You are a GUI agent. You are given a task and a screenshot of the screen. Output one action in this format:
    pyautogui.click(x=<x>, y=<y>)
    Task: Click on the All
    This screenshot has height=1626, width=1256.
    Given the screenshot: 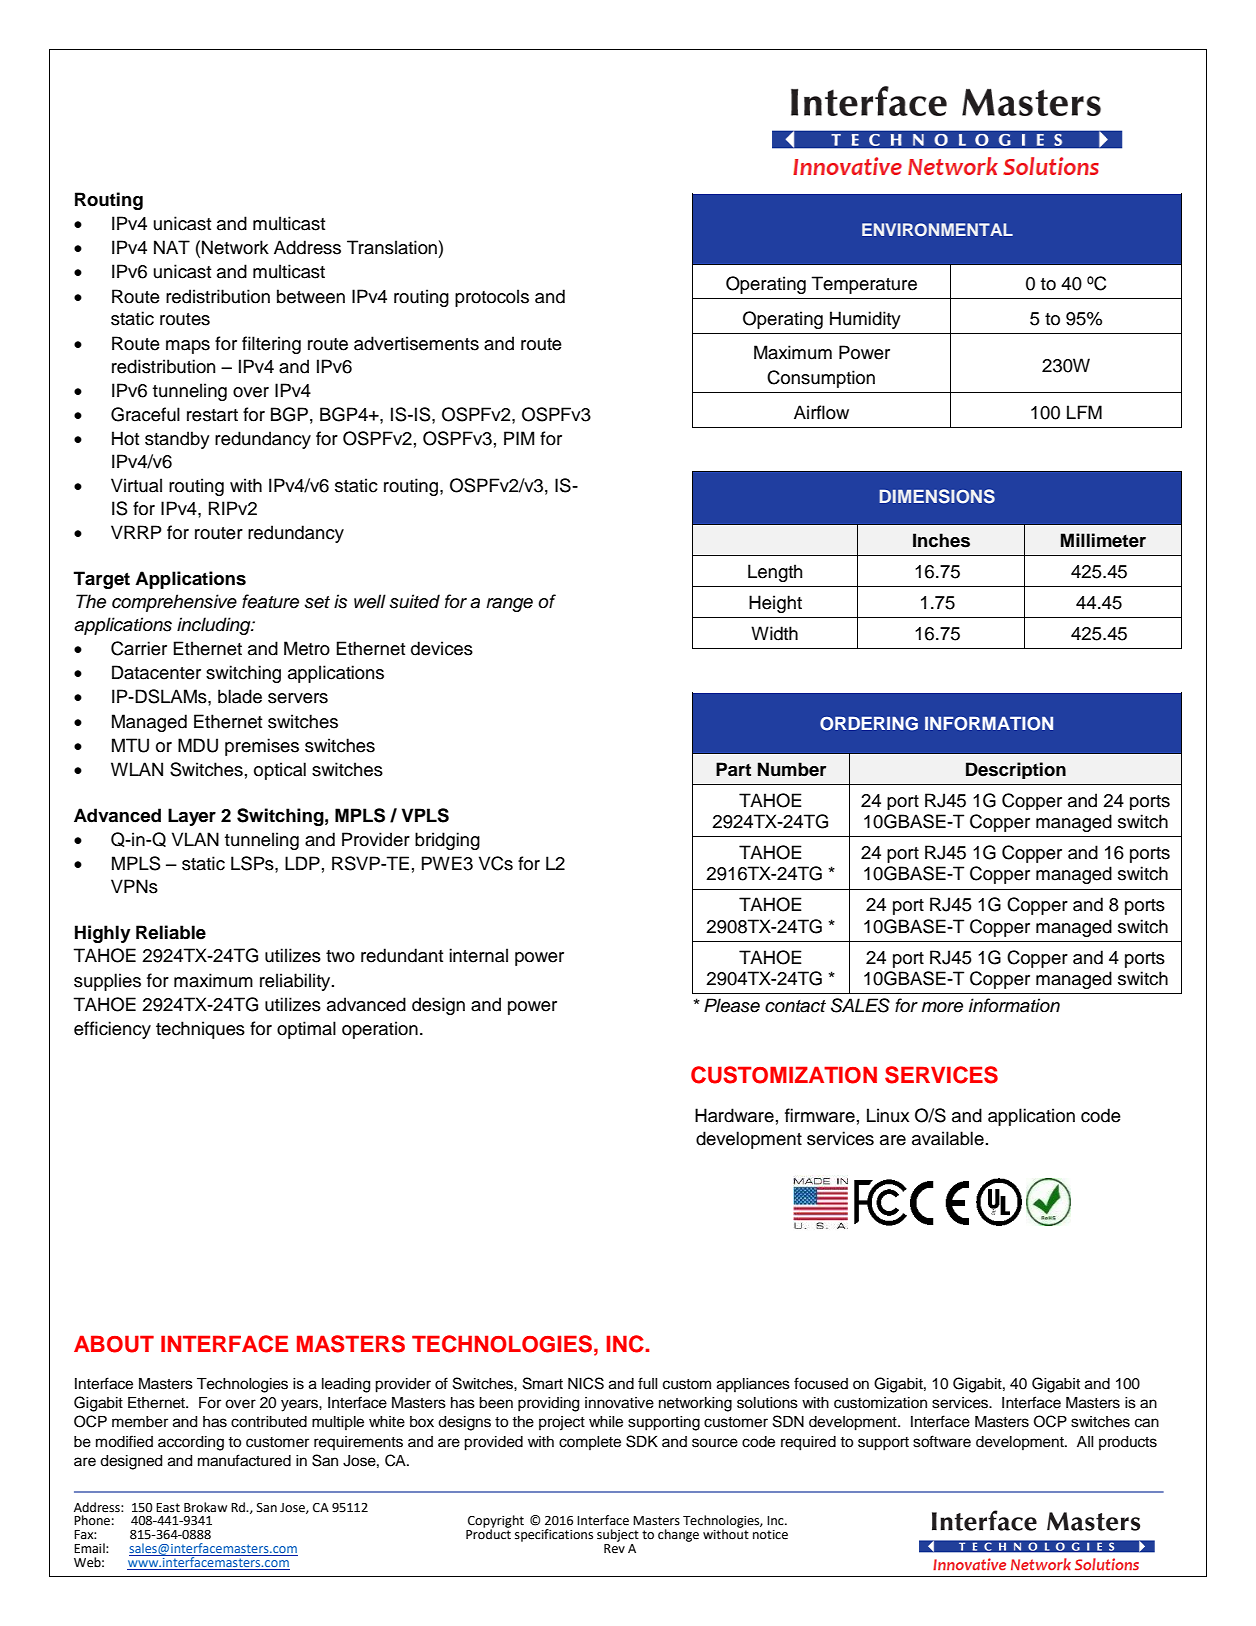 What is the action you would take?
    pyautogui.click(x=1085, y=1441)
